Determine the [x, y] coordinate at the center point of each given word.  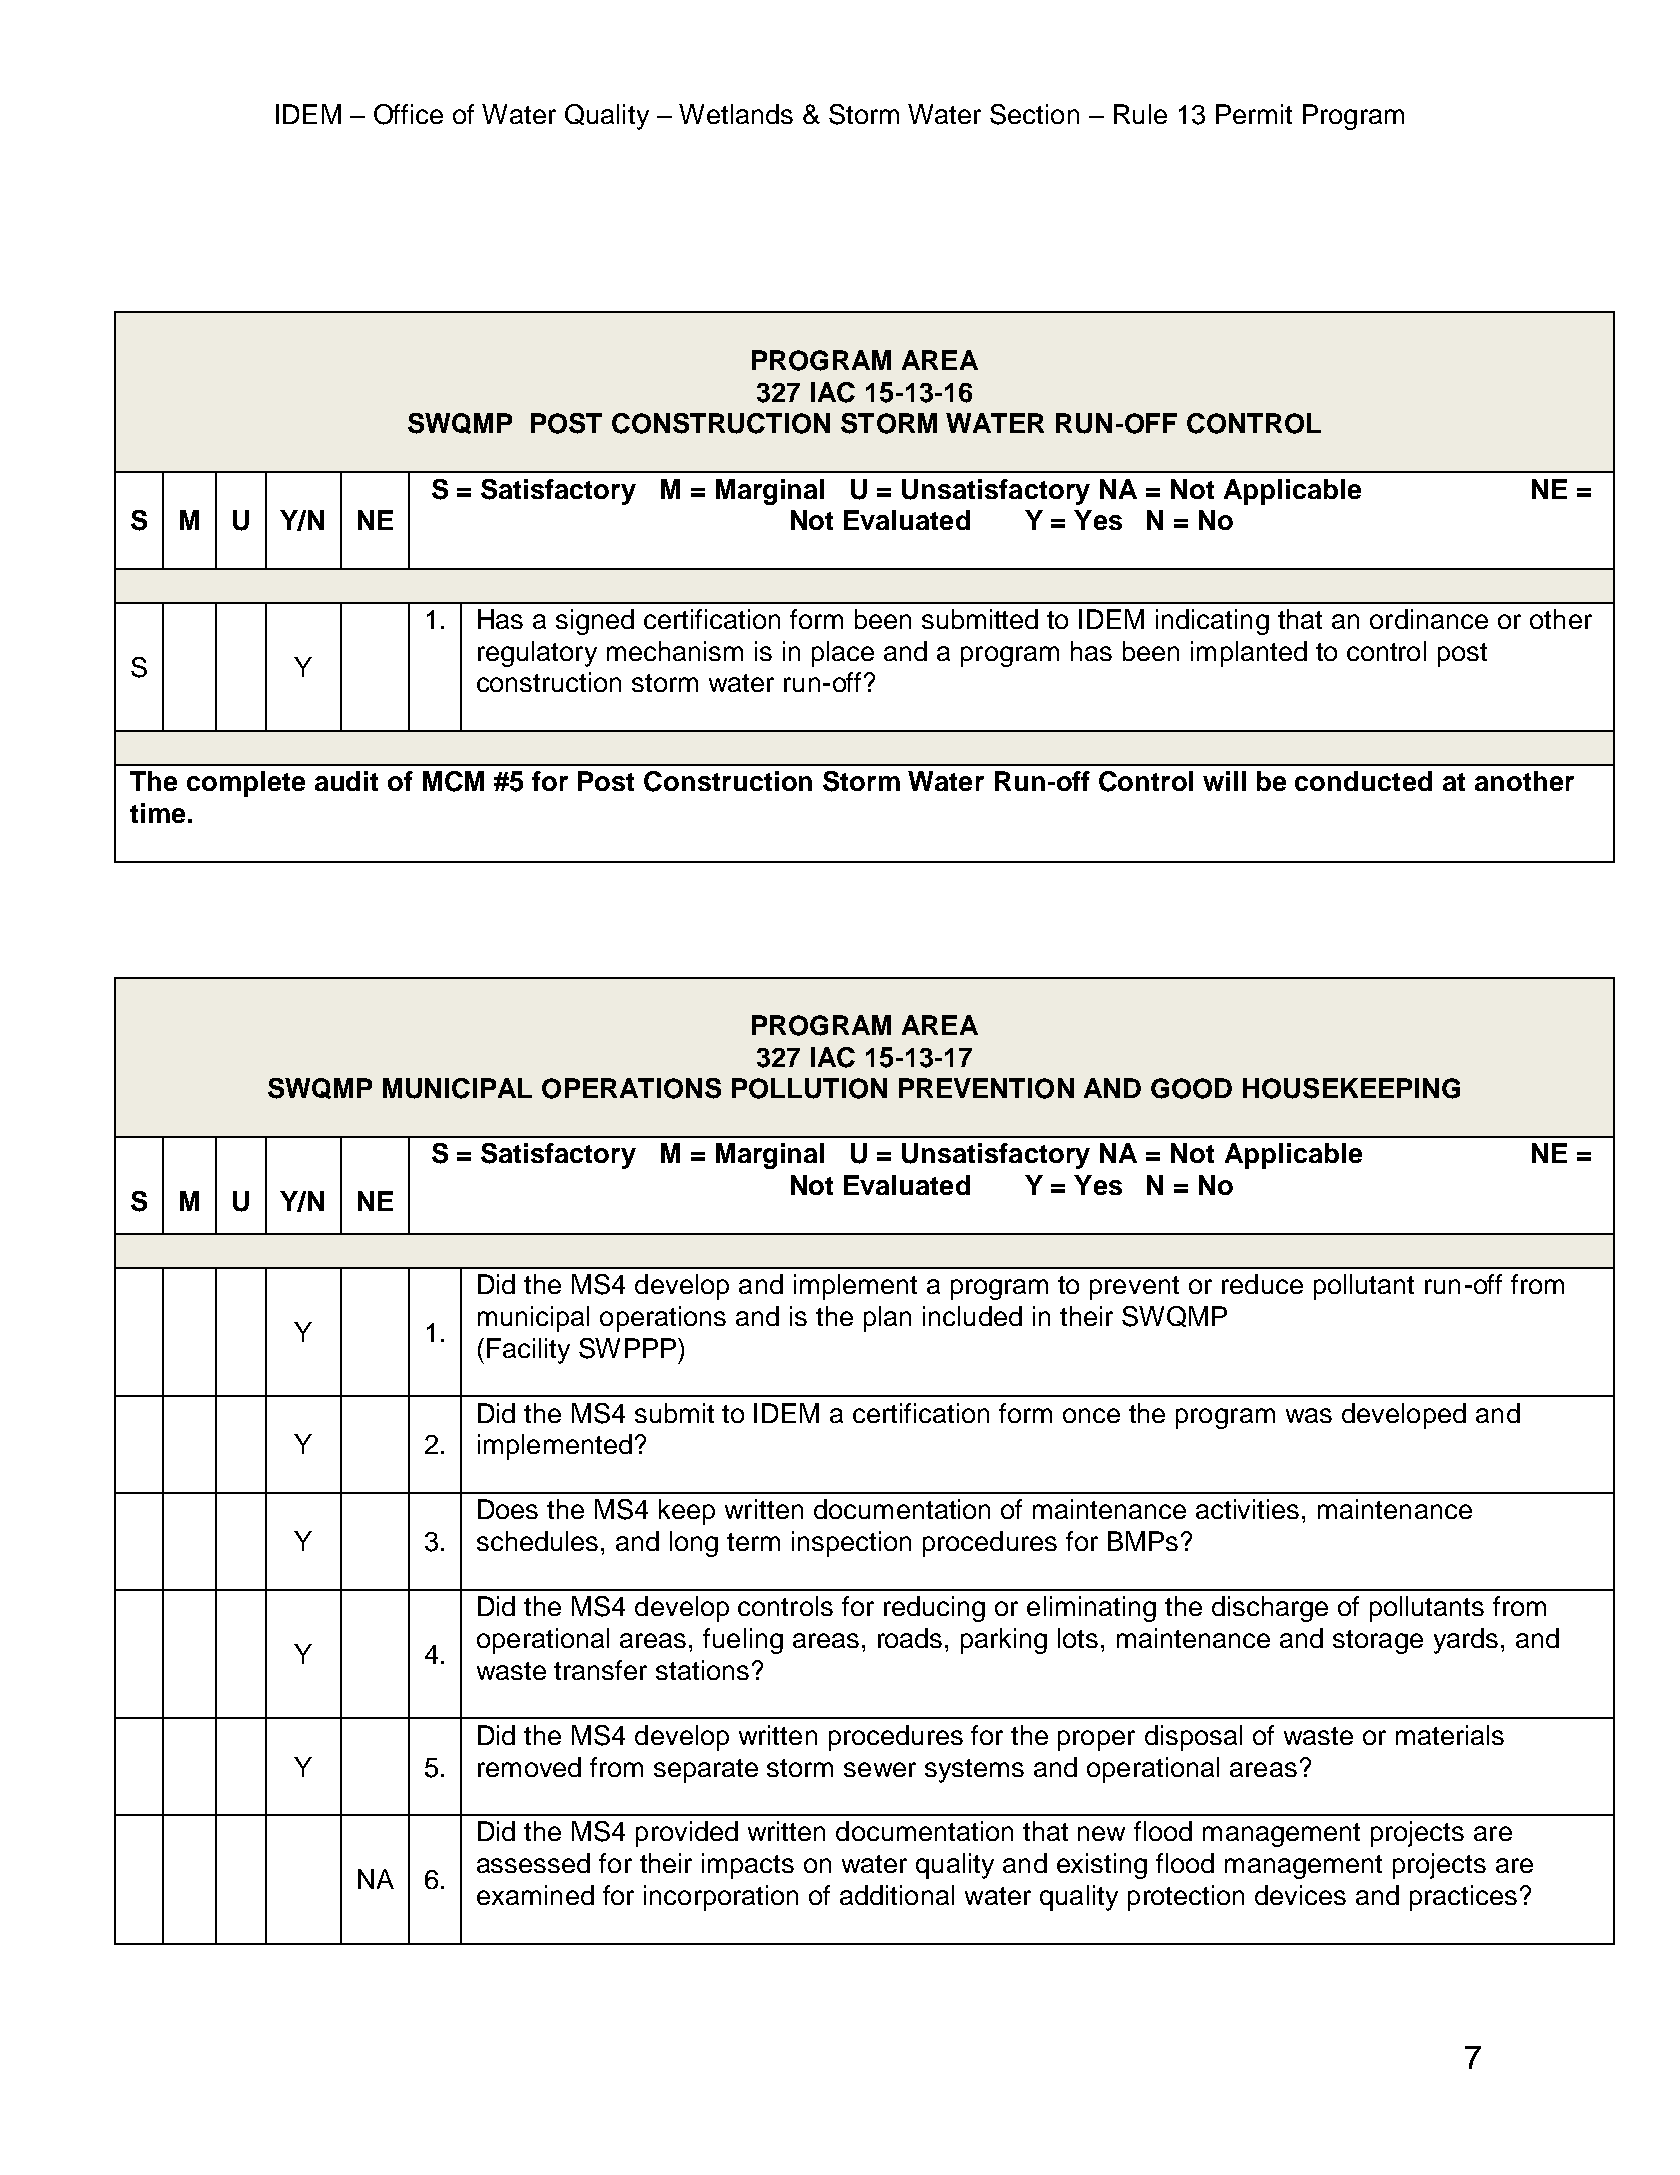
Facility [528, 1351]
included [972, 1316]
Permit [1254, 114]
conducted [1363, 781]
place [843, 654]
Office [408, 114]
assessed [533, 1863]
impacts [748, 1866]
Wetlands [736, 114]
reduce [1262, 1284]
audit [346, 781]
